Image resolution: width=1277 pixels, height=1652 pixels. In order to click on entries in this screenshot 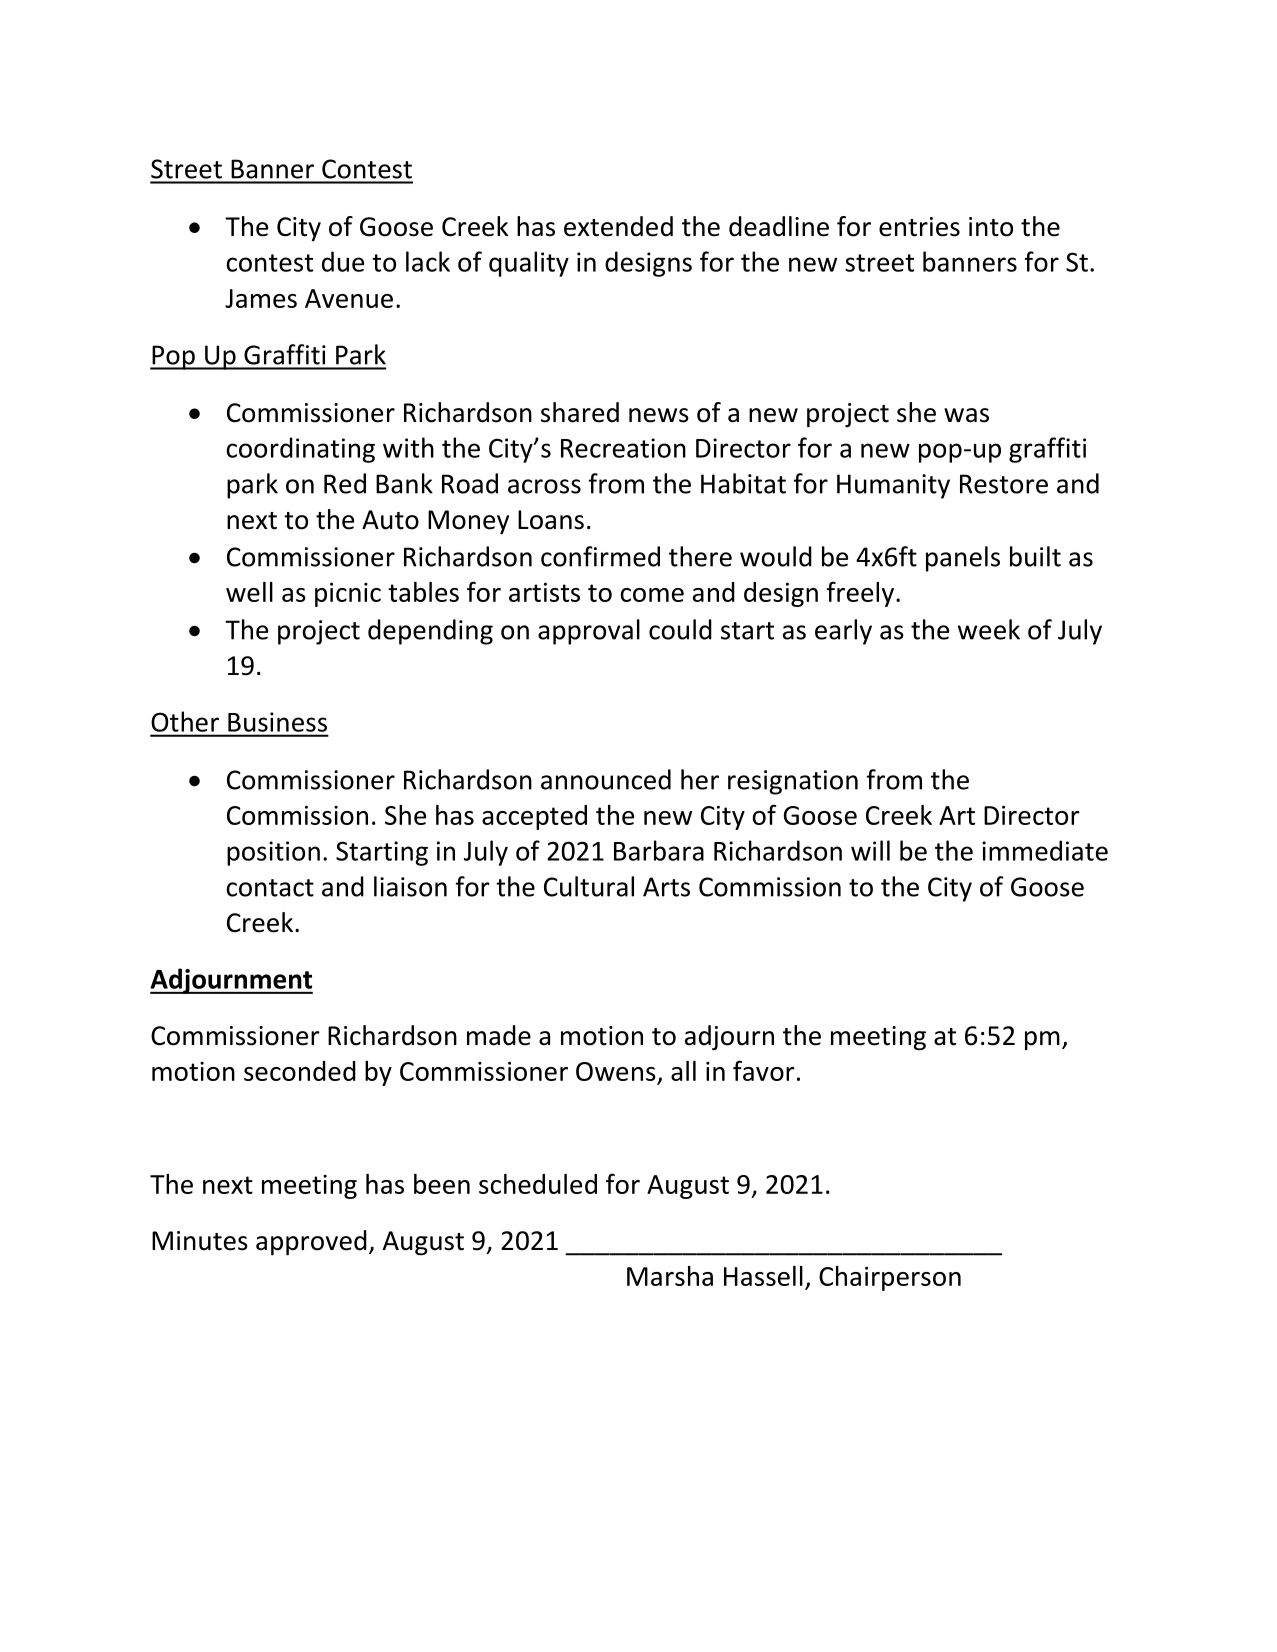, I will do `click(919, 227)`.
